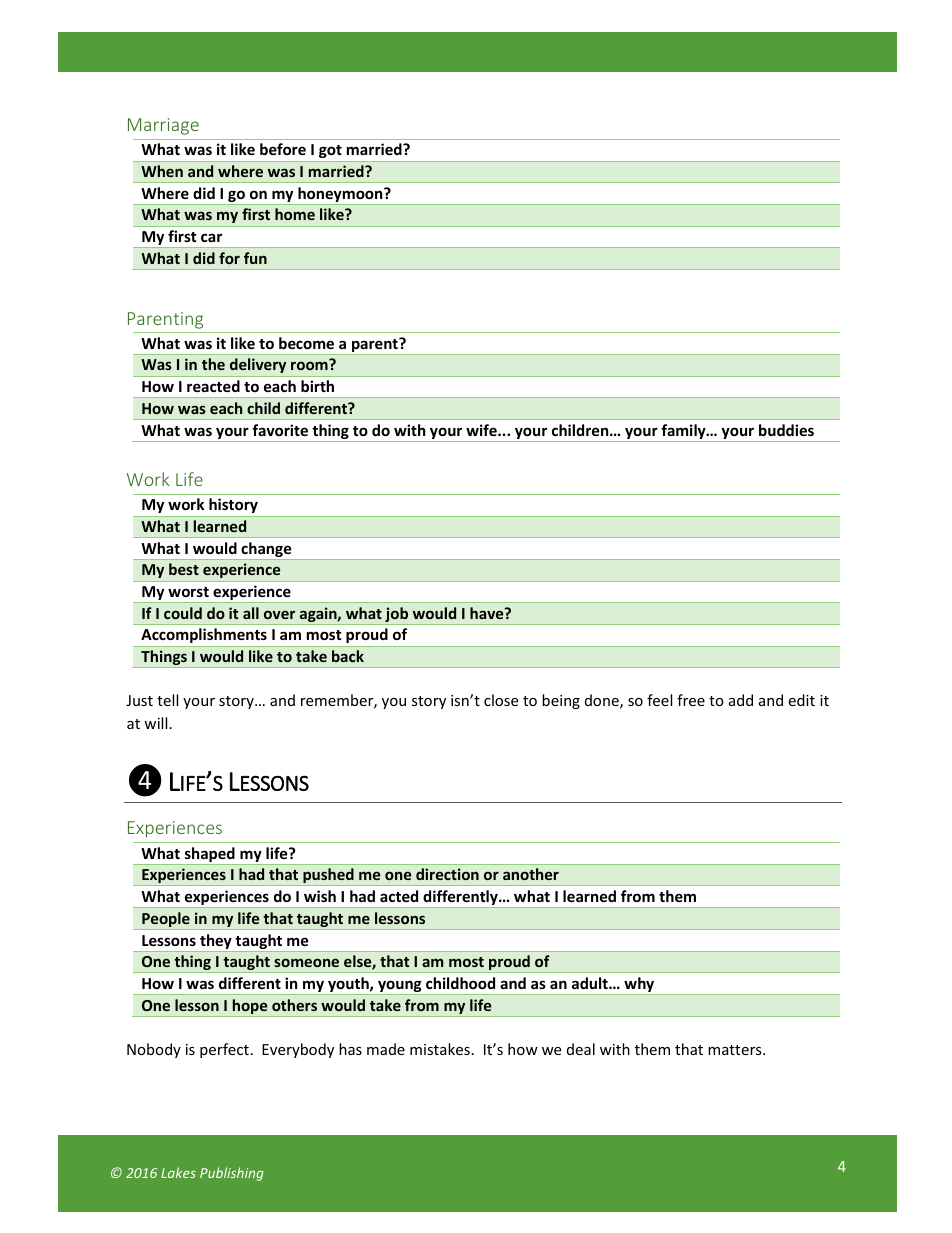 The height and width of the document is (1233, 952). Describe the element at coordinates (501, 700) in the document. I see `close` at that location.
